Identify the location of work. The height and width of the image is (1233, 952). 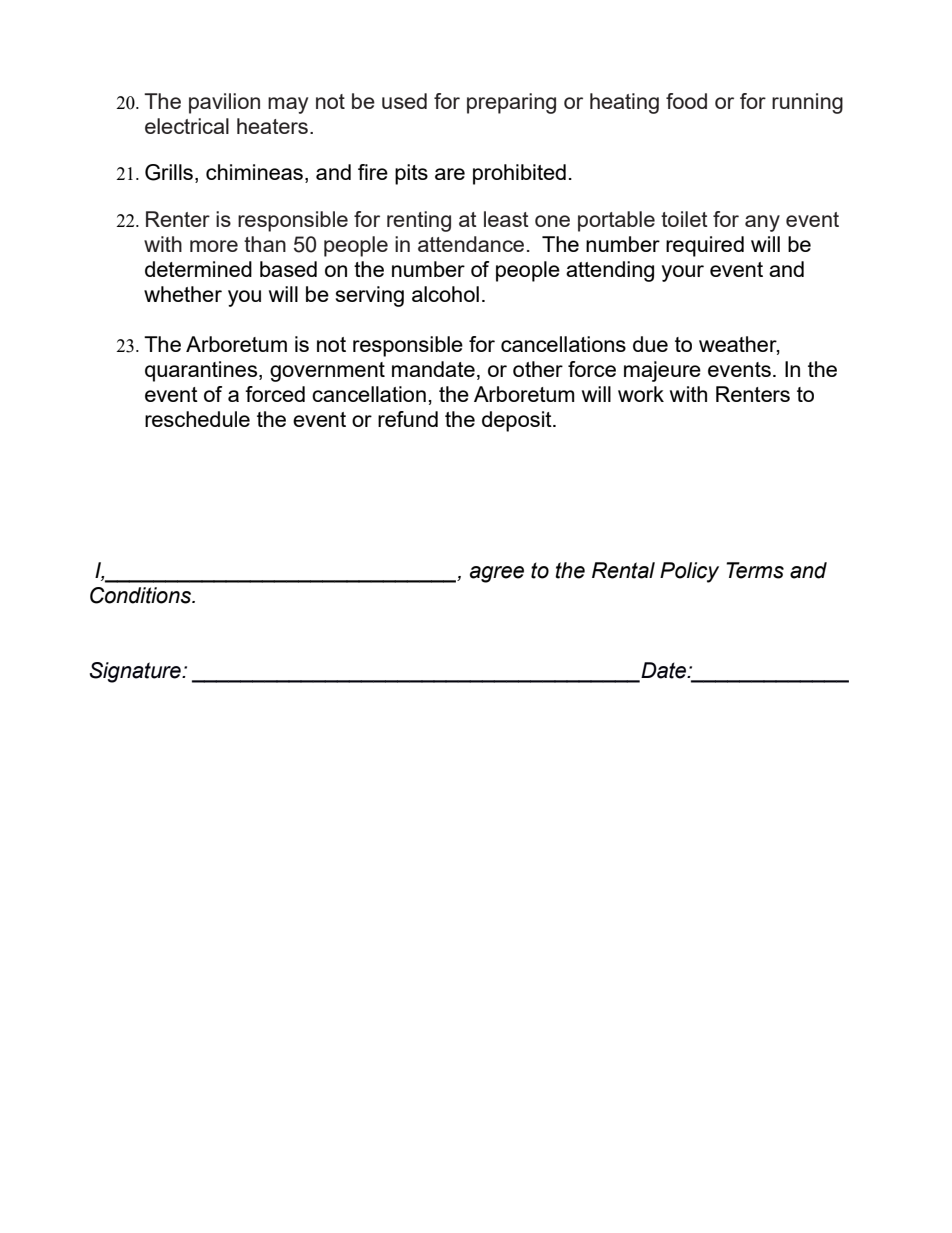
(641, 394).
